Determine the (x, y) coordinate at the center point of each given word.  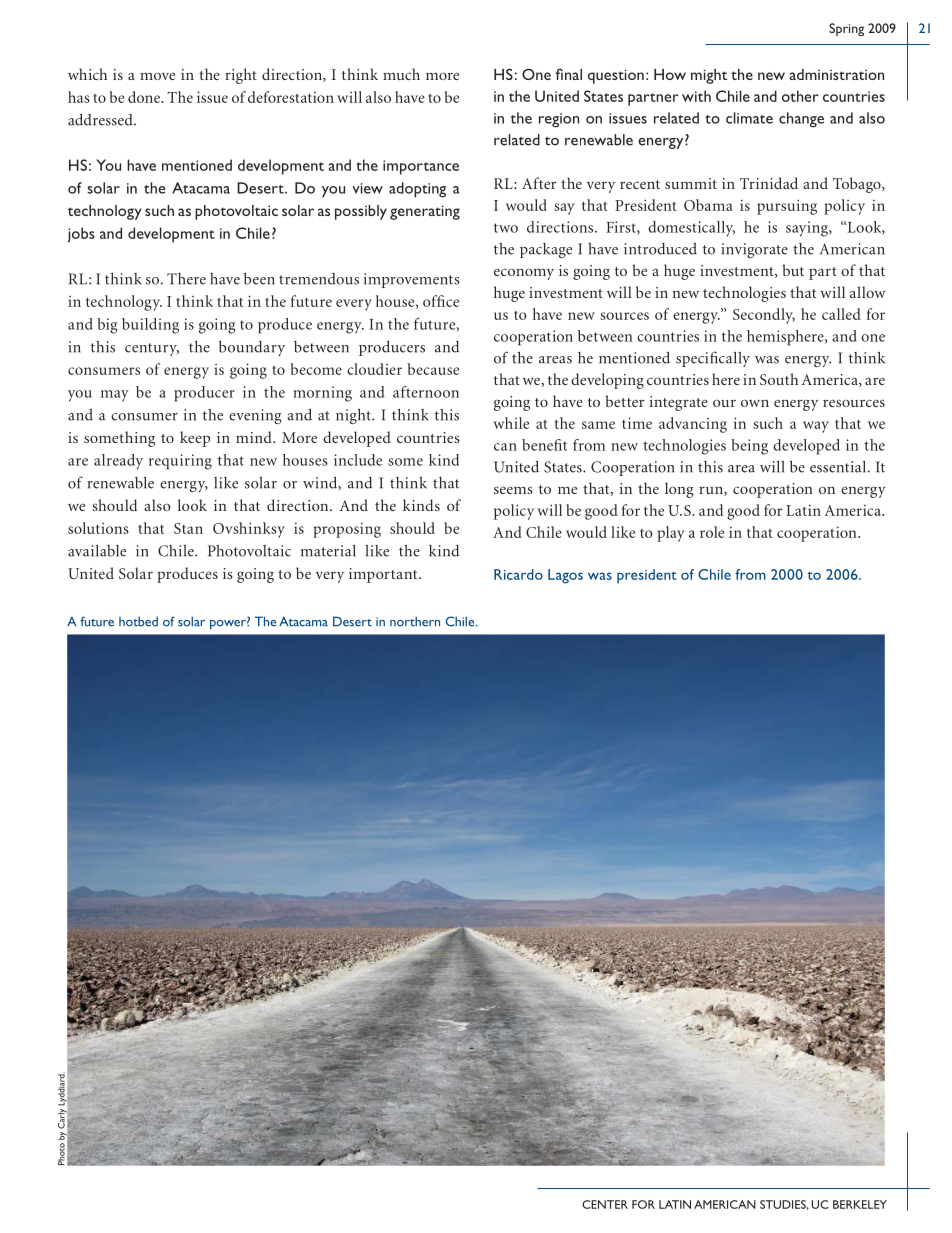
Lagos (565, 576)
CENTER (605, 1204)
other (800, 96)
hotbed (138, 621)
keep (195, 439)
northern (415, 621)
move (157, 76)
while (511, 423)
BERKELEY (860, 1204)
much (401, 74)
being (749, 447)
